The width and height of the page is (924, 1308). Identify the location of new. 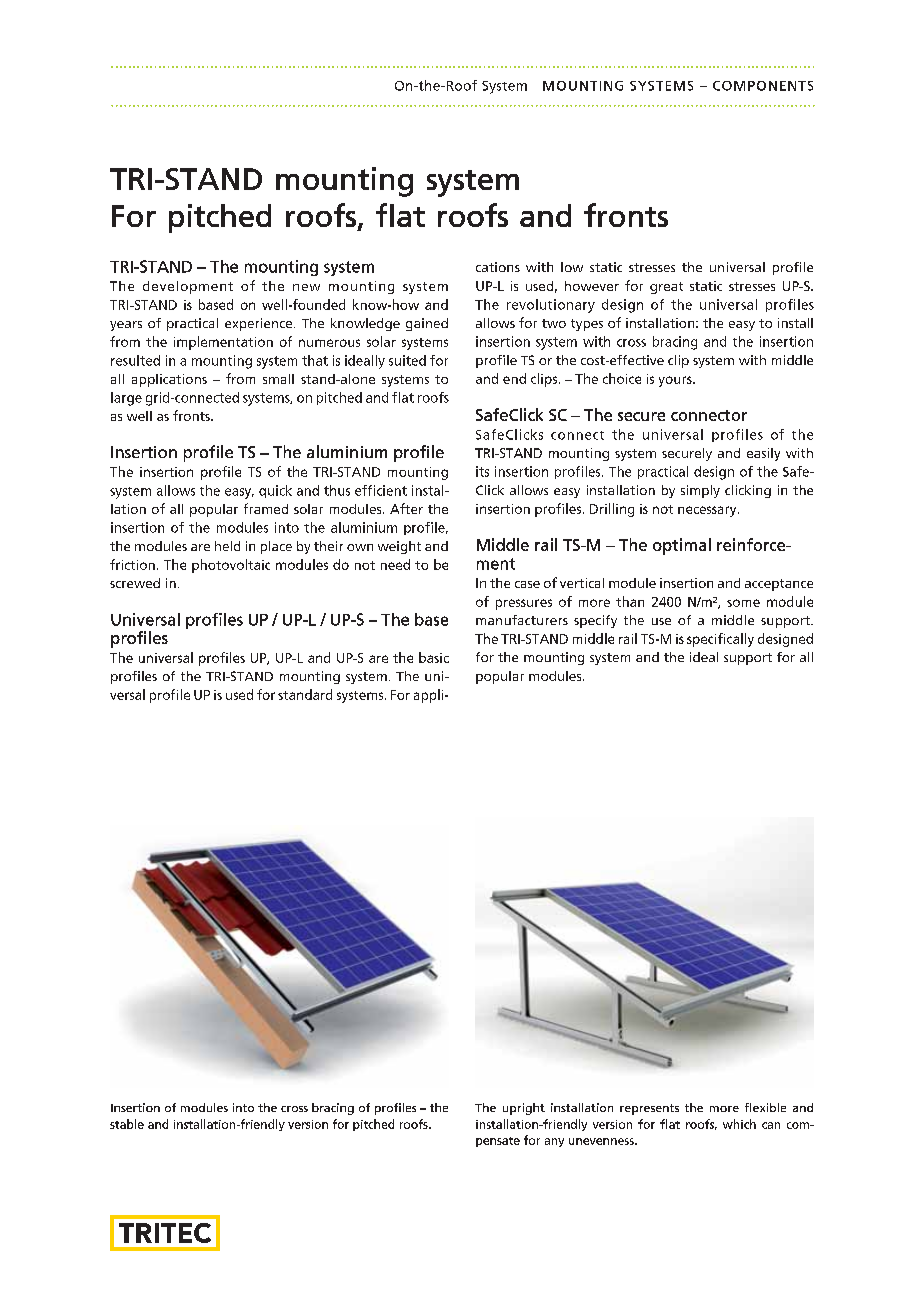
(306, 287).
